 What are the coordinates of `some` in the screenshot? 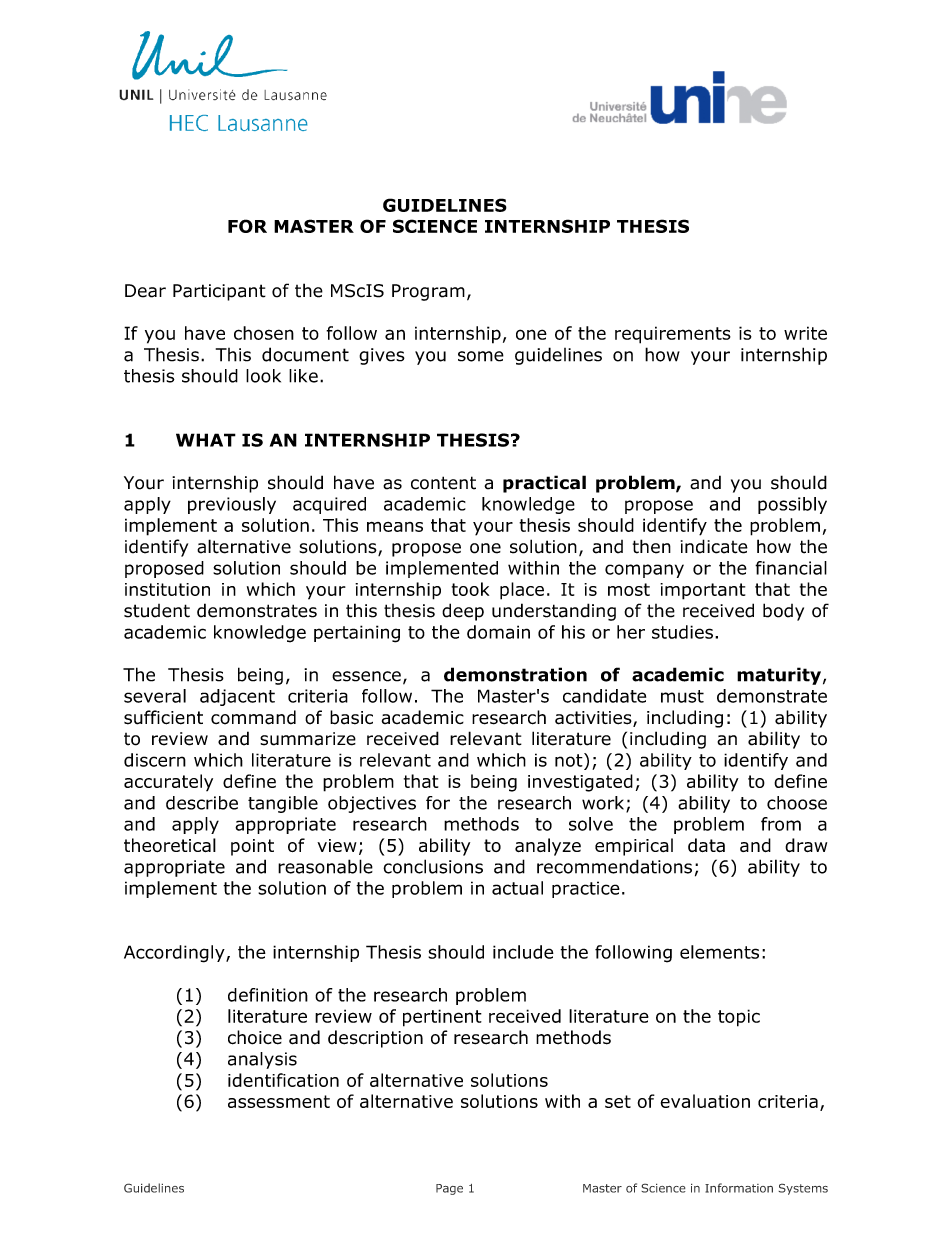 It's located at (481, 356).
